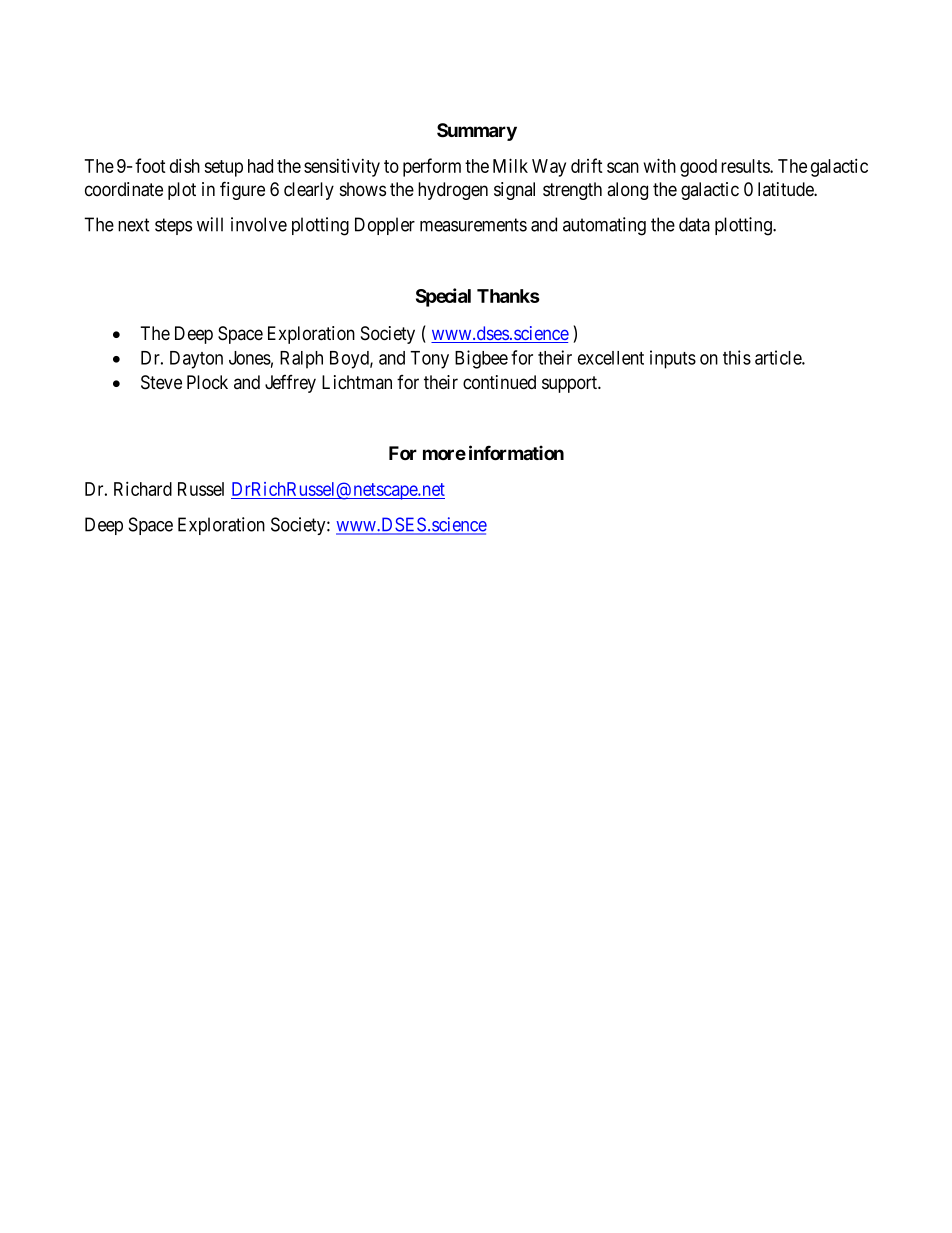 The height and width of the screenshot is (1233, 952). I want to click on will, so click(210, 224).
